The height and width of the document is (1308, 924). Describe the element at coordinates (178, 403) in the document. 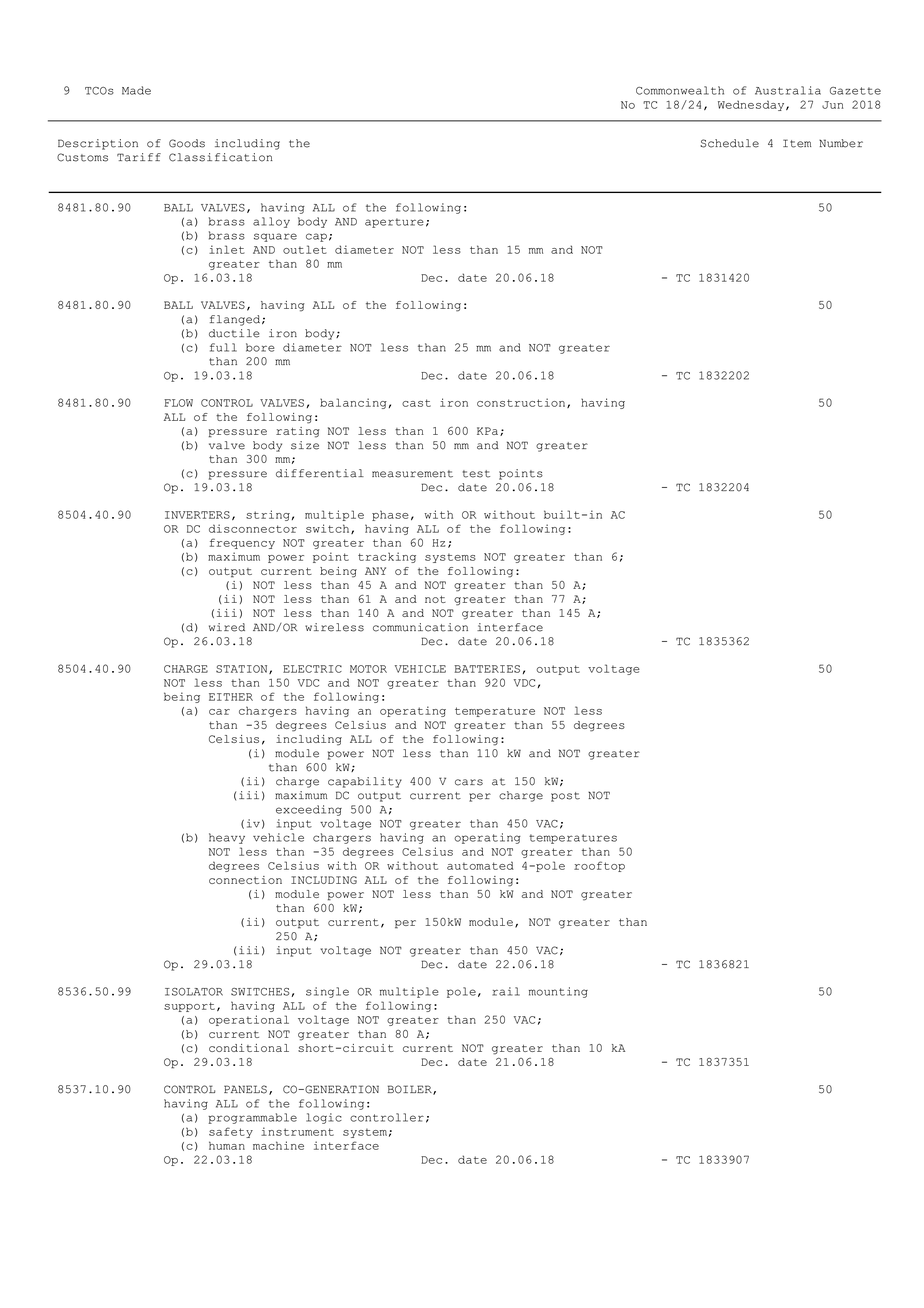

I see `FLOW` at that location.
